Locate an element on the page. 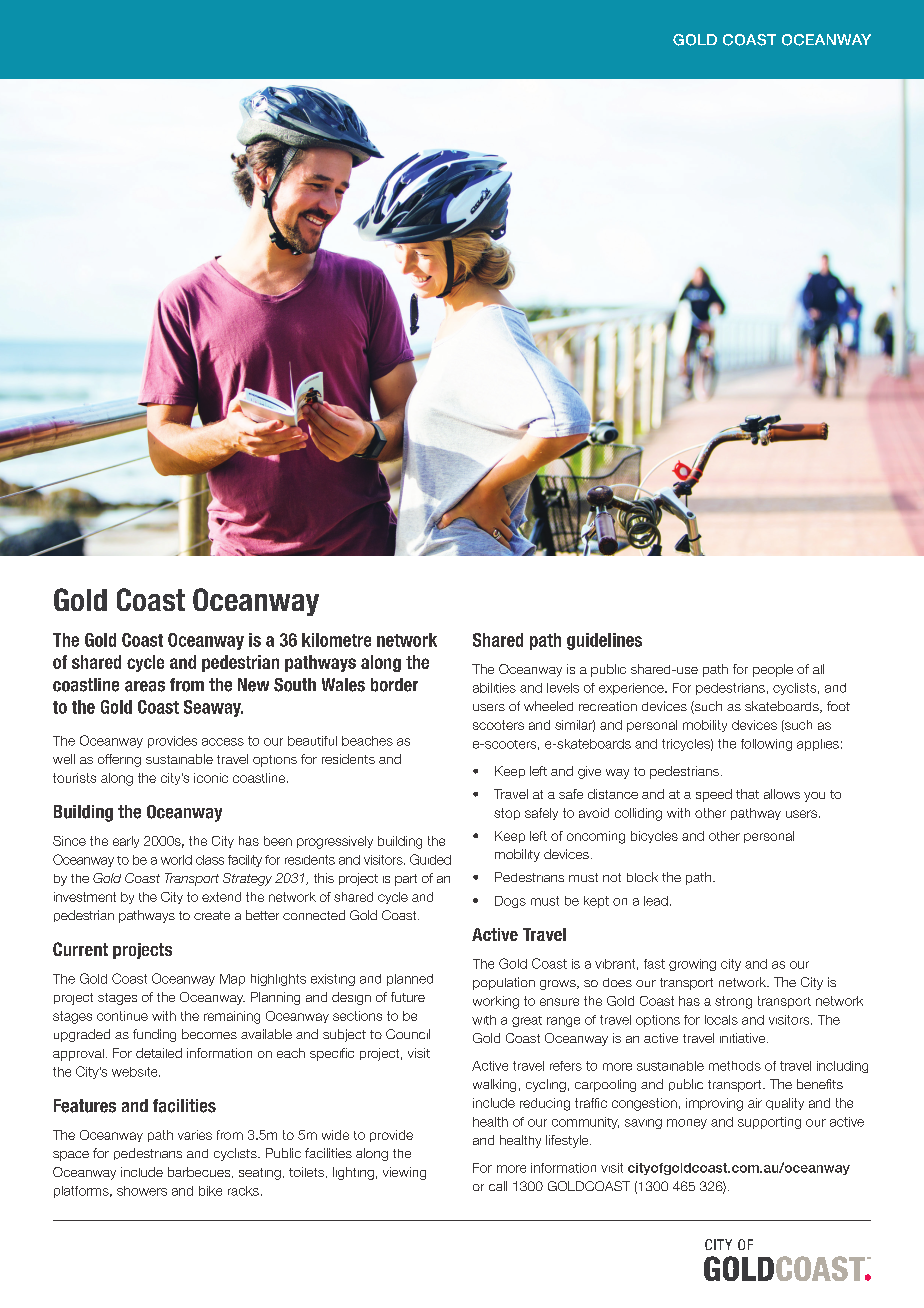  areas is located at coordinates (145, 686).
